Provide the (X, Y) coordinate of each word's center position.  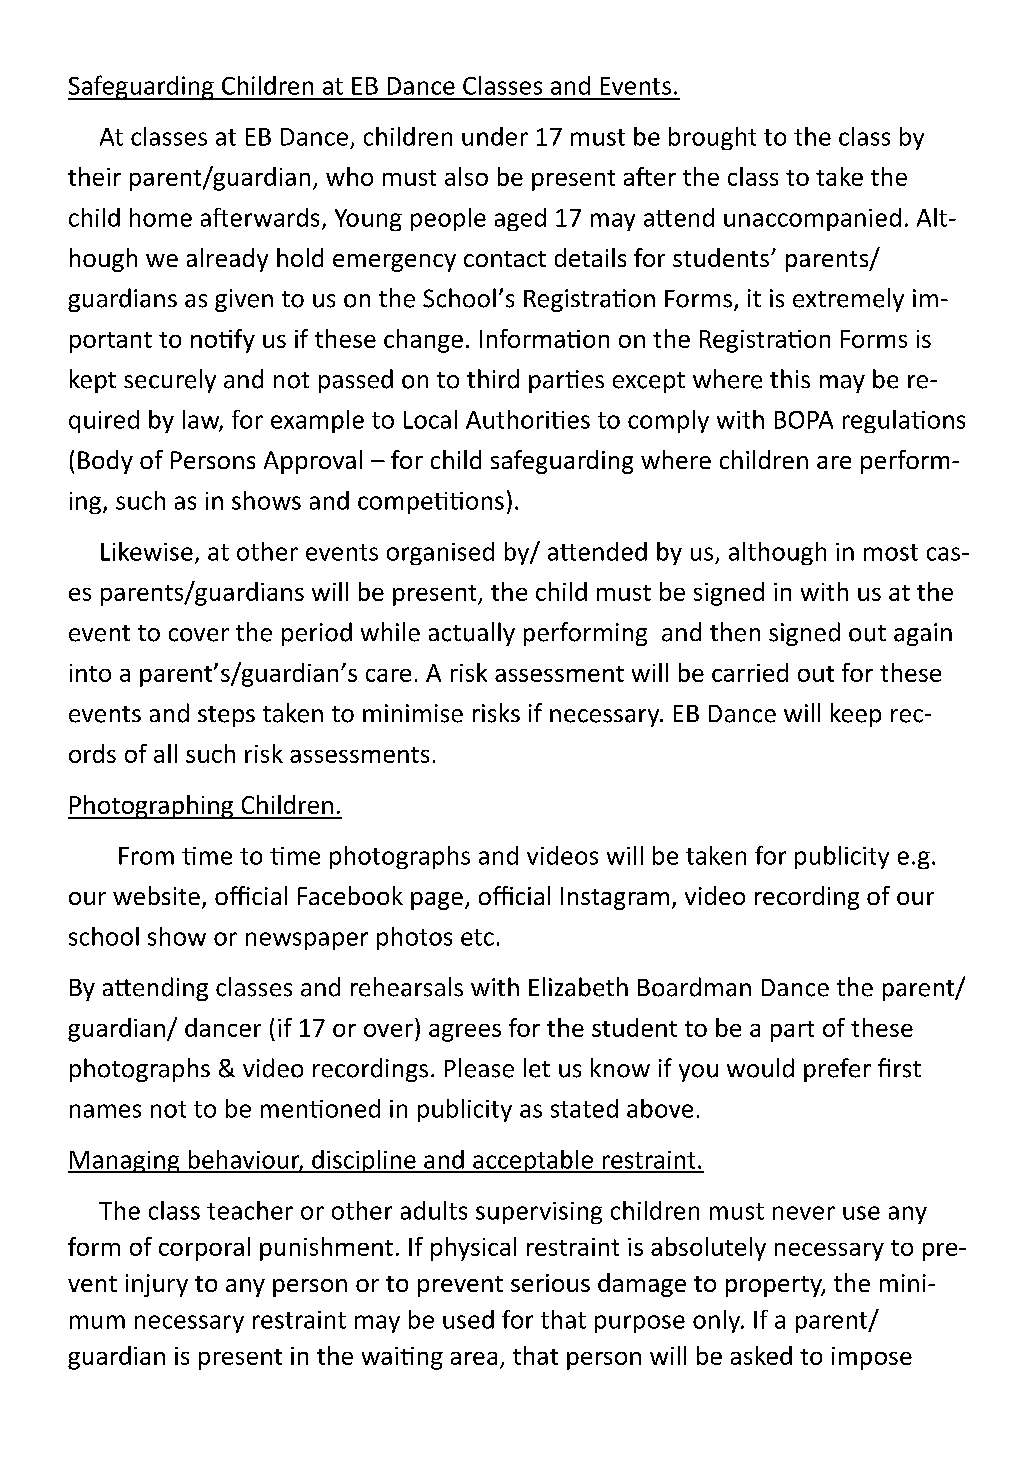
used (468, 1319)
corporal (204, 1249)
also (466, 176)
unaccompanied (812, 219)
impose (872, 1358)
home (161, 217)
